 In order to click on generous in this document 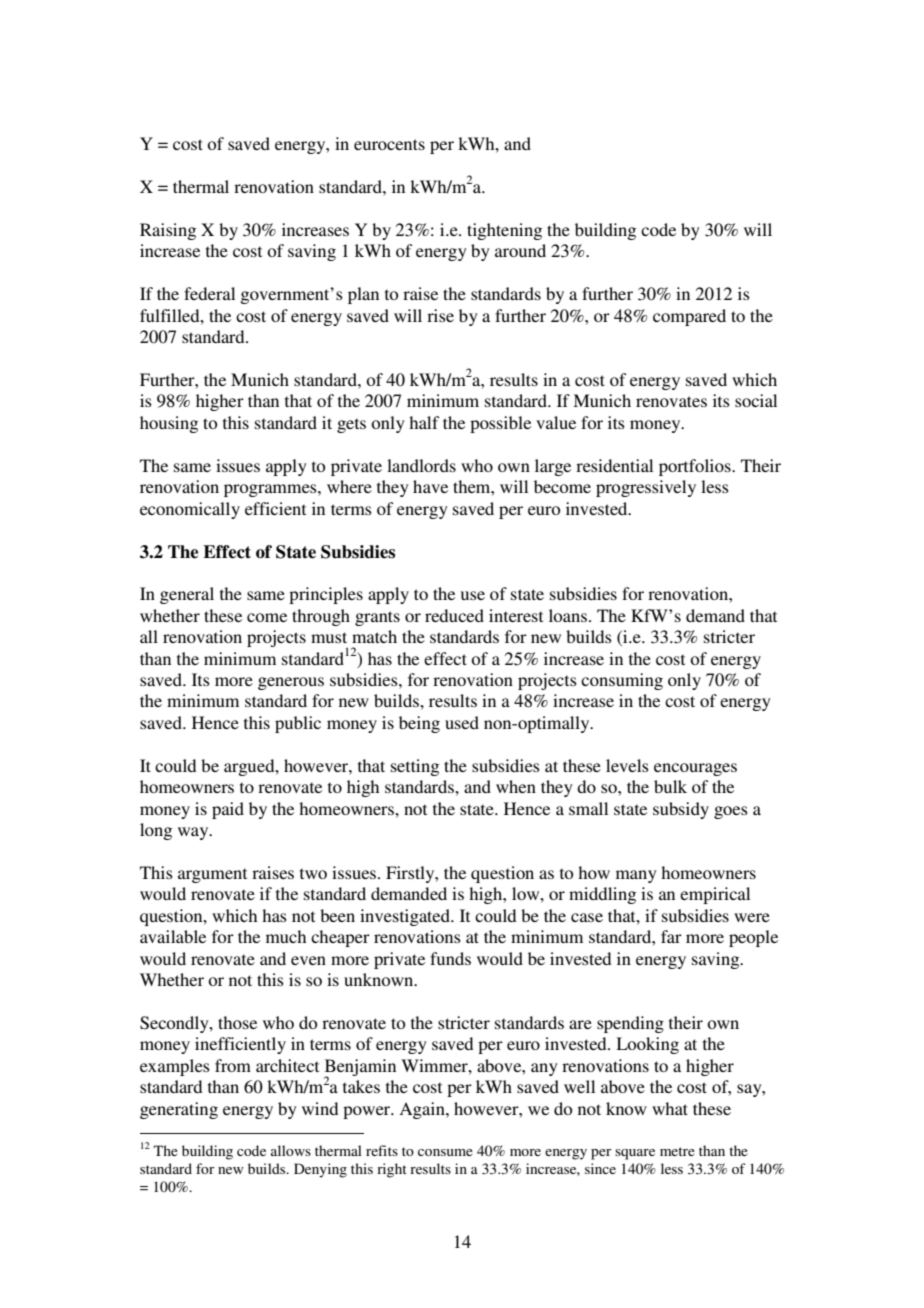, I will do `click(291, 683)`.
